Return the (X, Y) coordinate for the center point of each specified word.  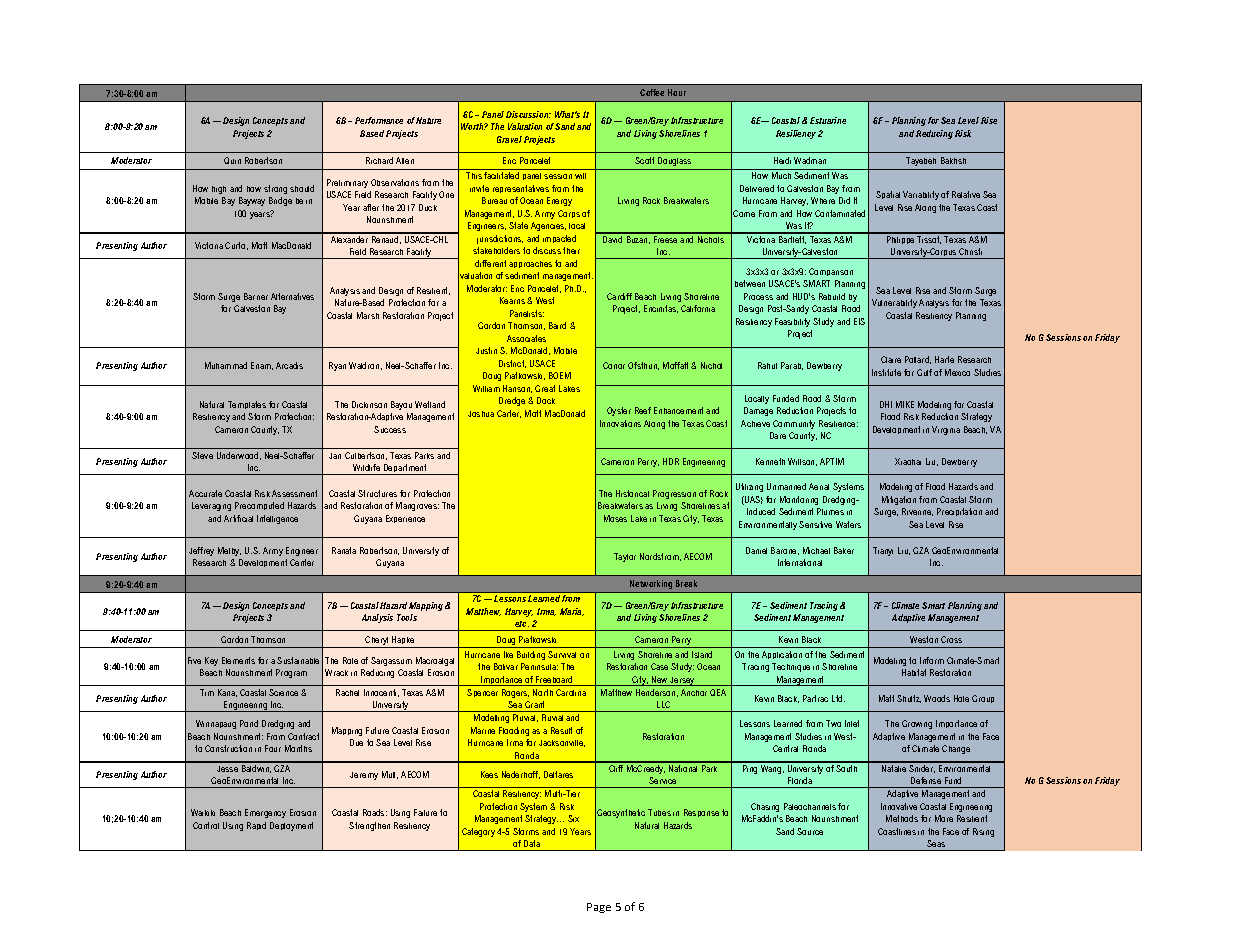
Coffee (652, 92)
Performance (379, 120)
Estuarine (828, 120)
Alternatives (292, 296)
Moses (615, 518)
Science (283, 692)
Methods (902, 818)
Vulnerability (894, 303)
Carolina (571, 692)
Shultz (909, 699)
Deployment (291, 826)
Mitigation (899, 500)
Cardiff (619, 296)
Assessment (294, 493)
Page (599, 908)
